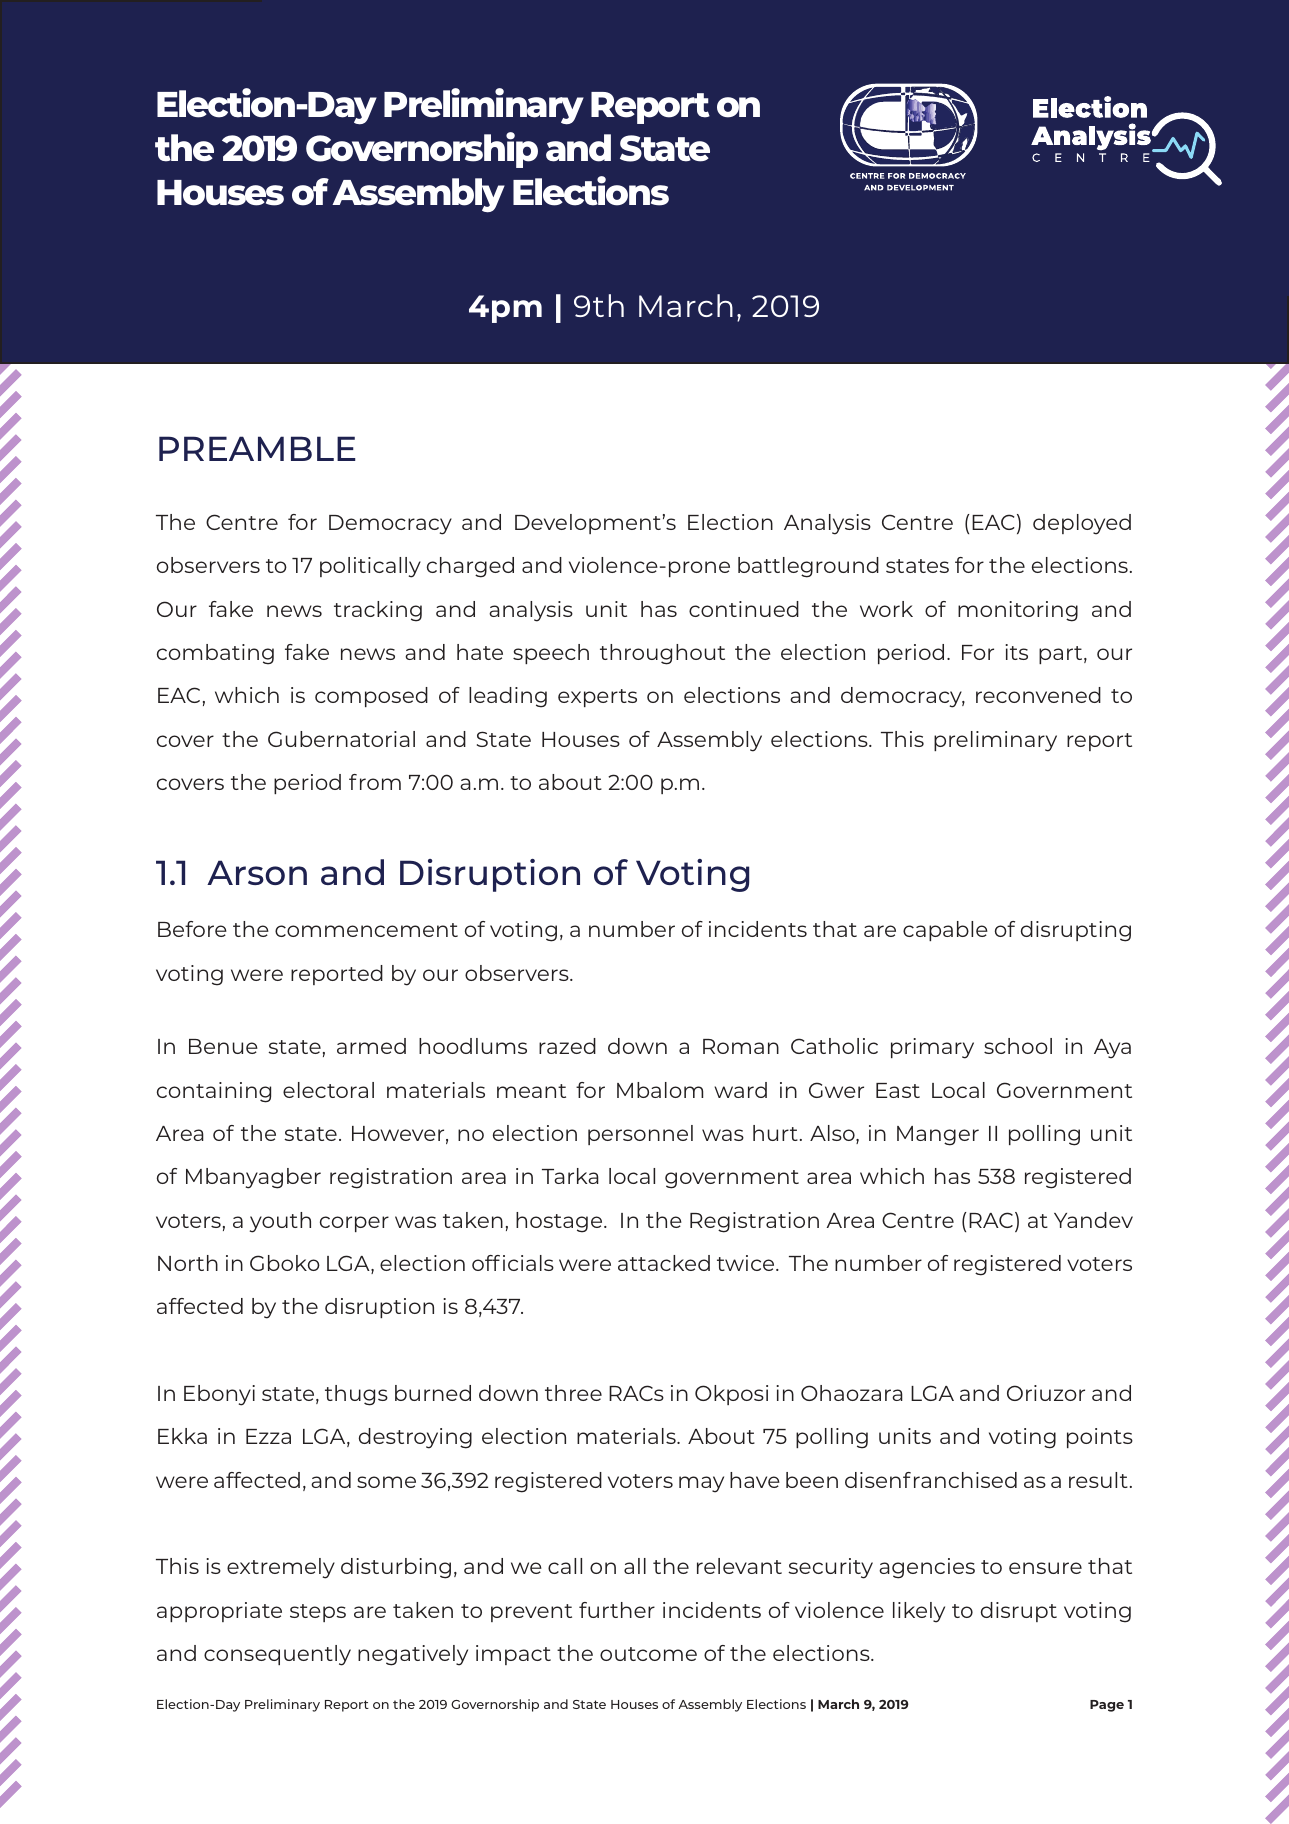 The image size is (1289, 1824). I want to click on thugs, so click(356, 1395).
